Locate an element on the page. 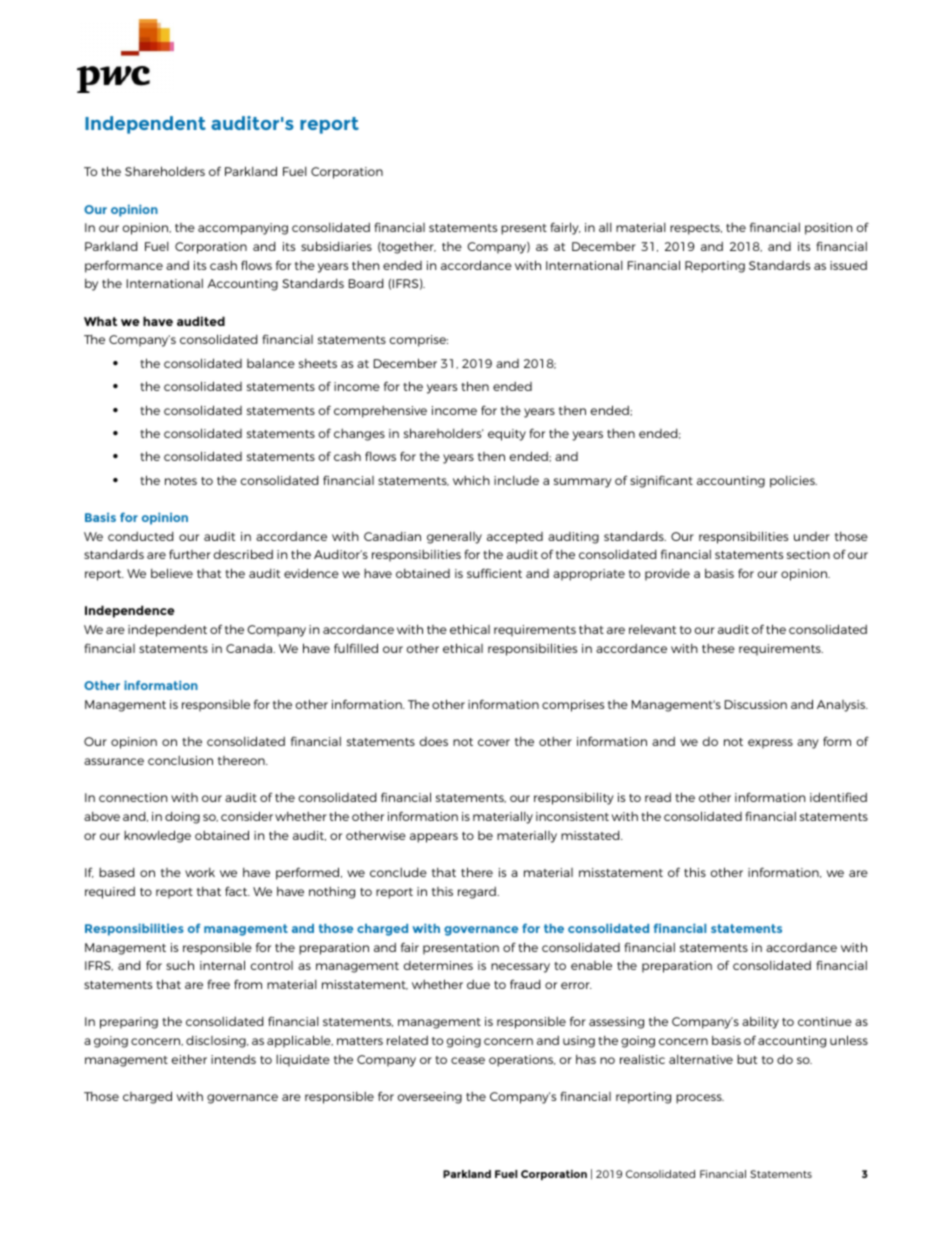  Board is located at coordinates (366, 283).
